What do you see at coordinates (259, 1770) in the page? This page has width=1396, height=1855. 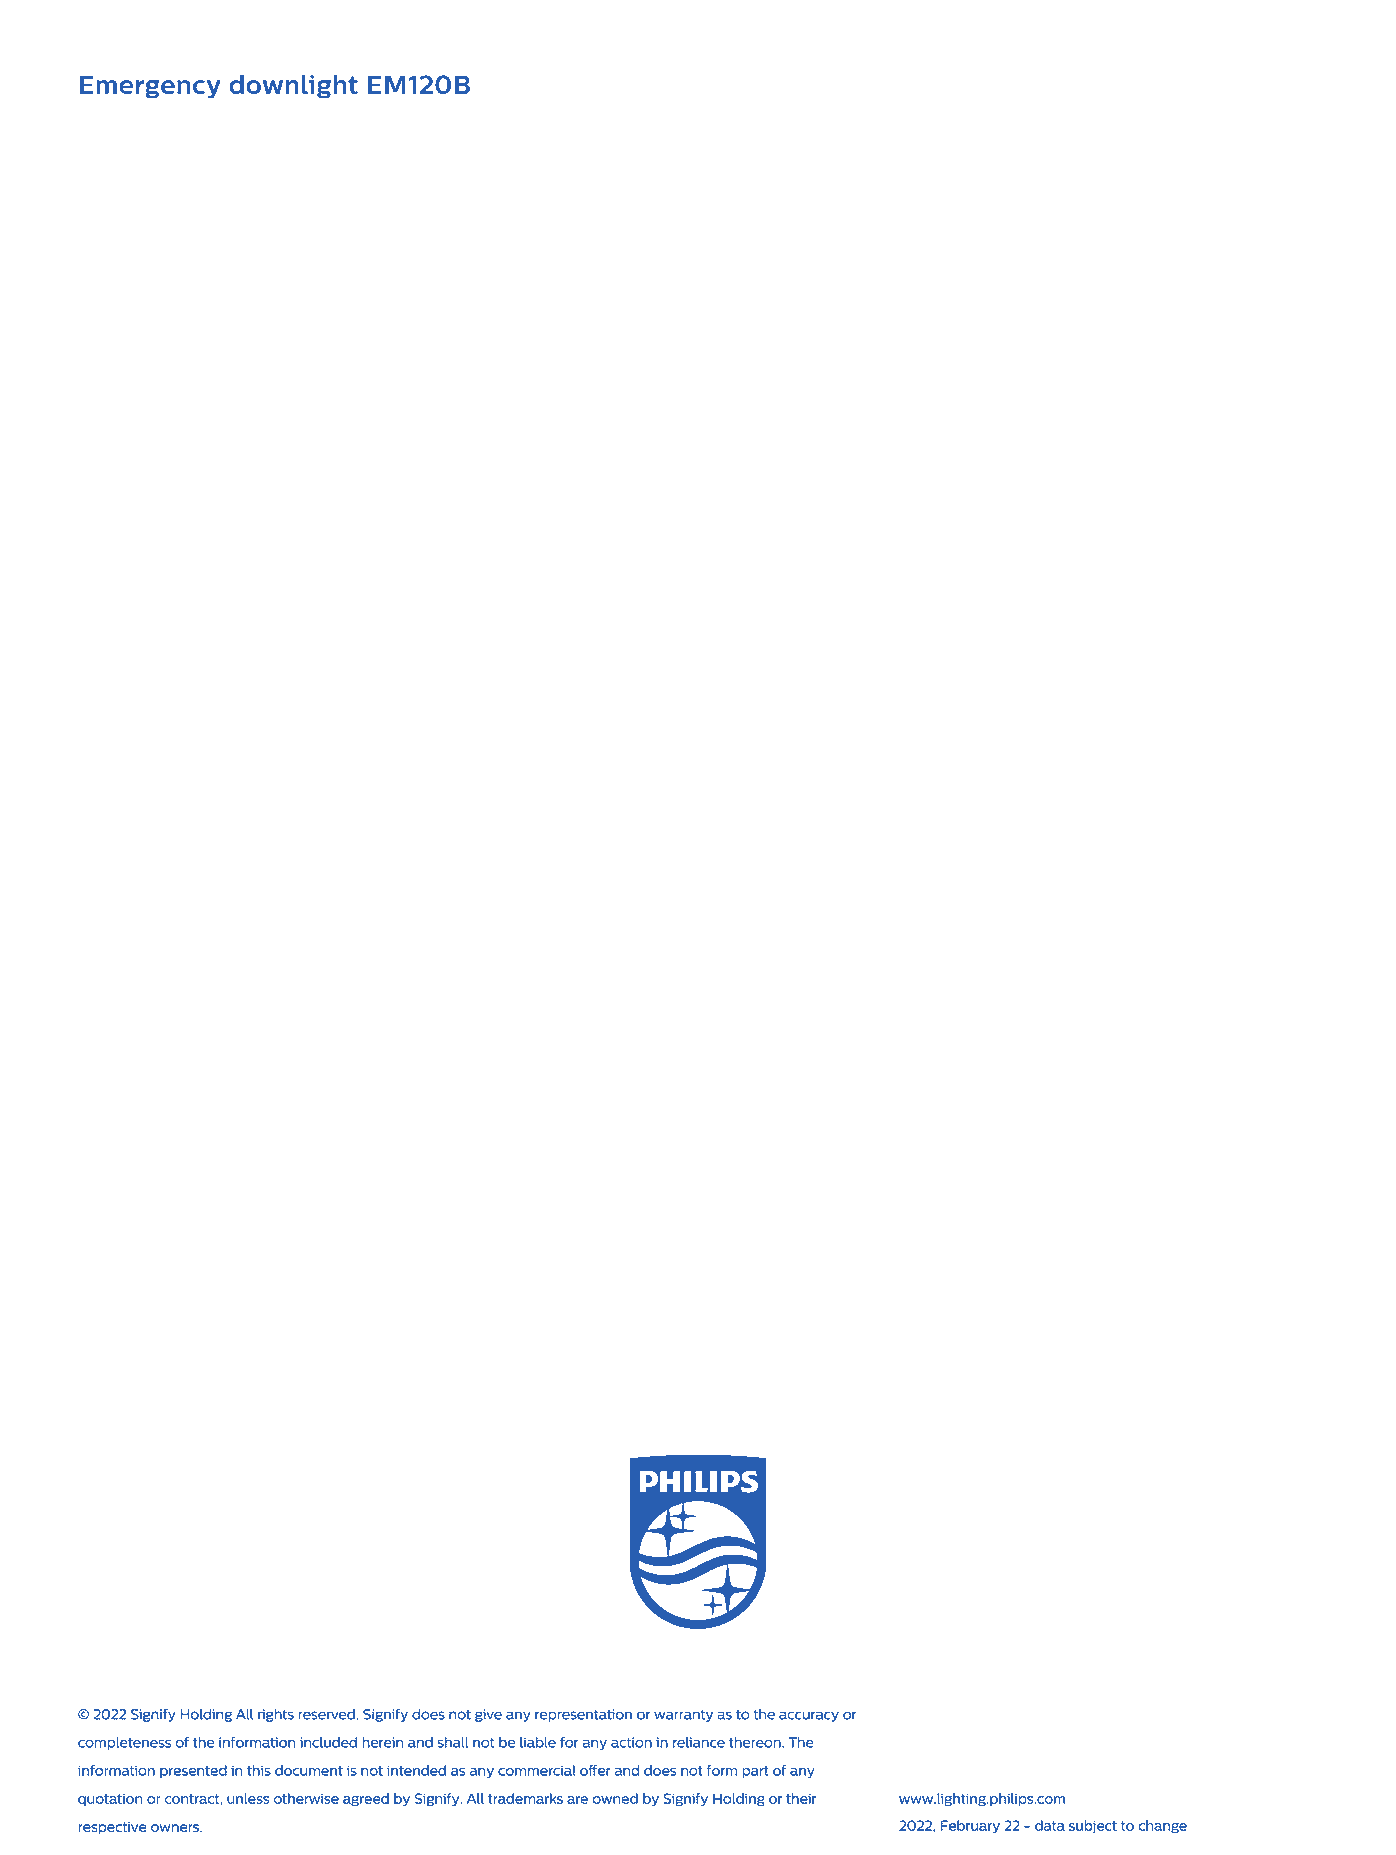 I see `this` at bounding box center [259, 1770].
